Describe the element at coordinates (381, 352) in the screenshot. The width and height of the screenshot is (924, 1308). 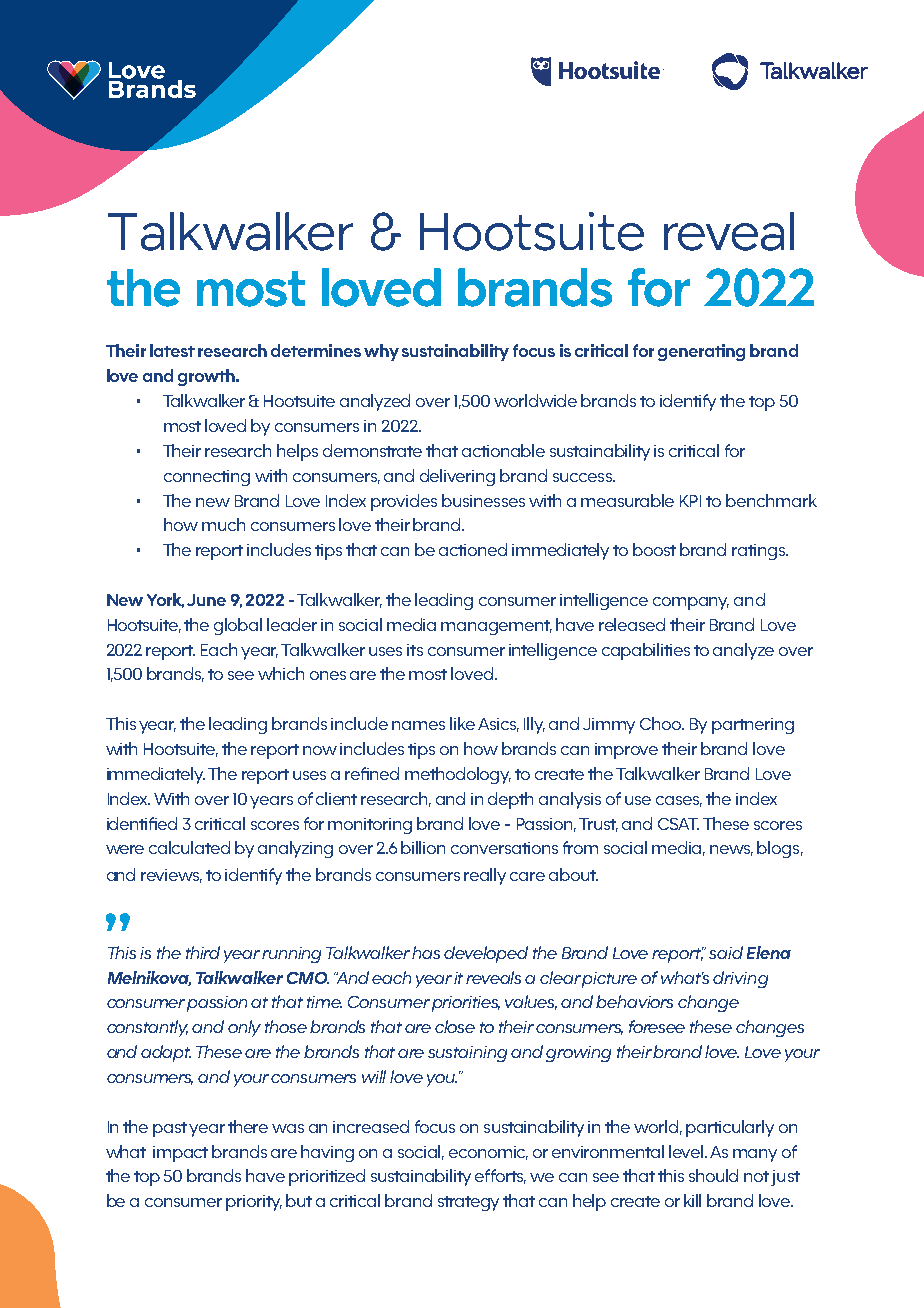
I see `why` at that location.
